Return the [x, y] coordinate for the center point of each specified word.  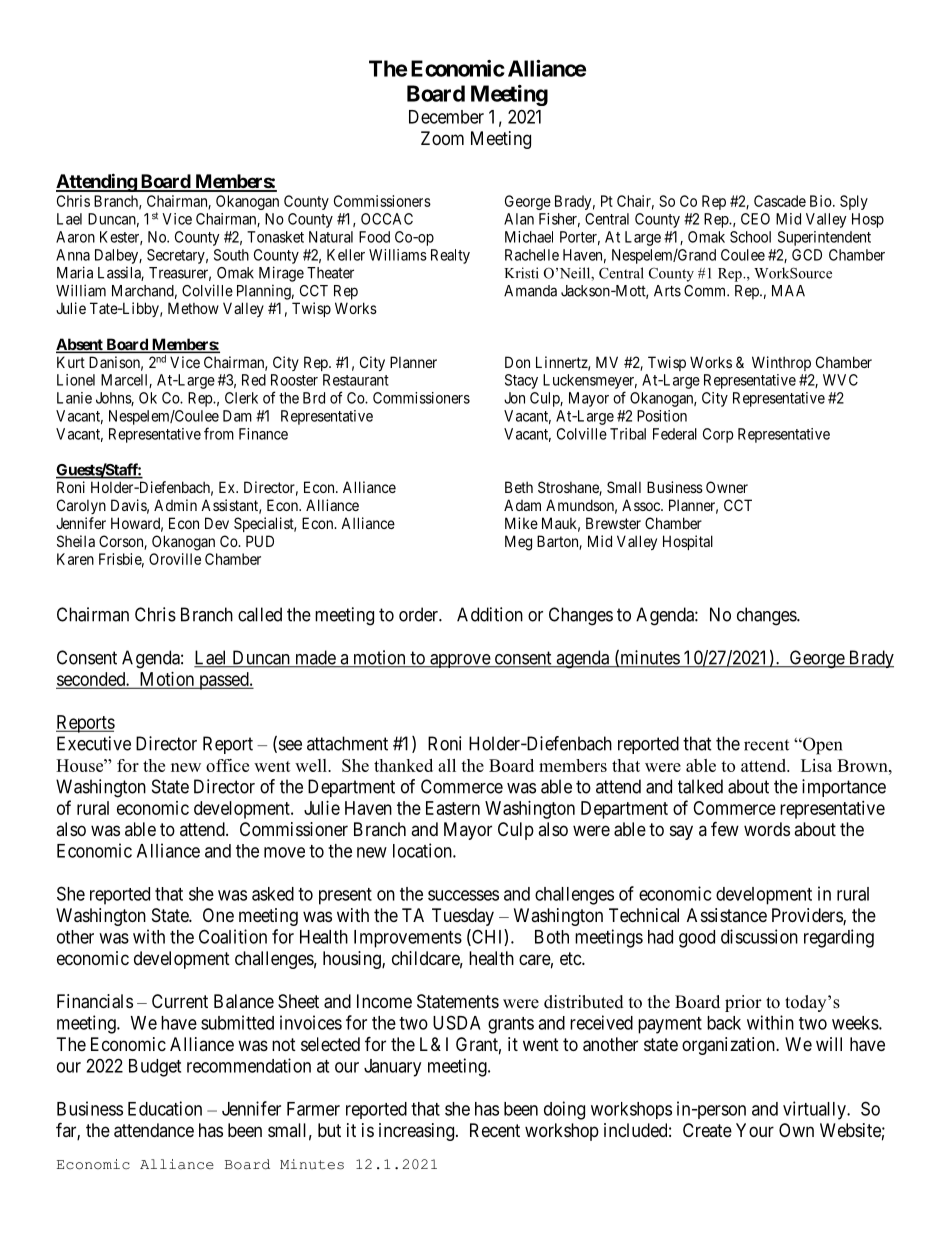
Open [821, 746]
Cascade [780, 201]
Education [165, 1108]
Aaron [75, 237]
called [260, 614]
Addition [490, 614]
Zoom [442, 138]
